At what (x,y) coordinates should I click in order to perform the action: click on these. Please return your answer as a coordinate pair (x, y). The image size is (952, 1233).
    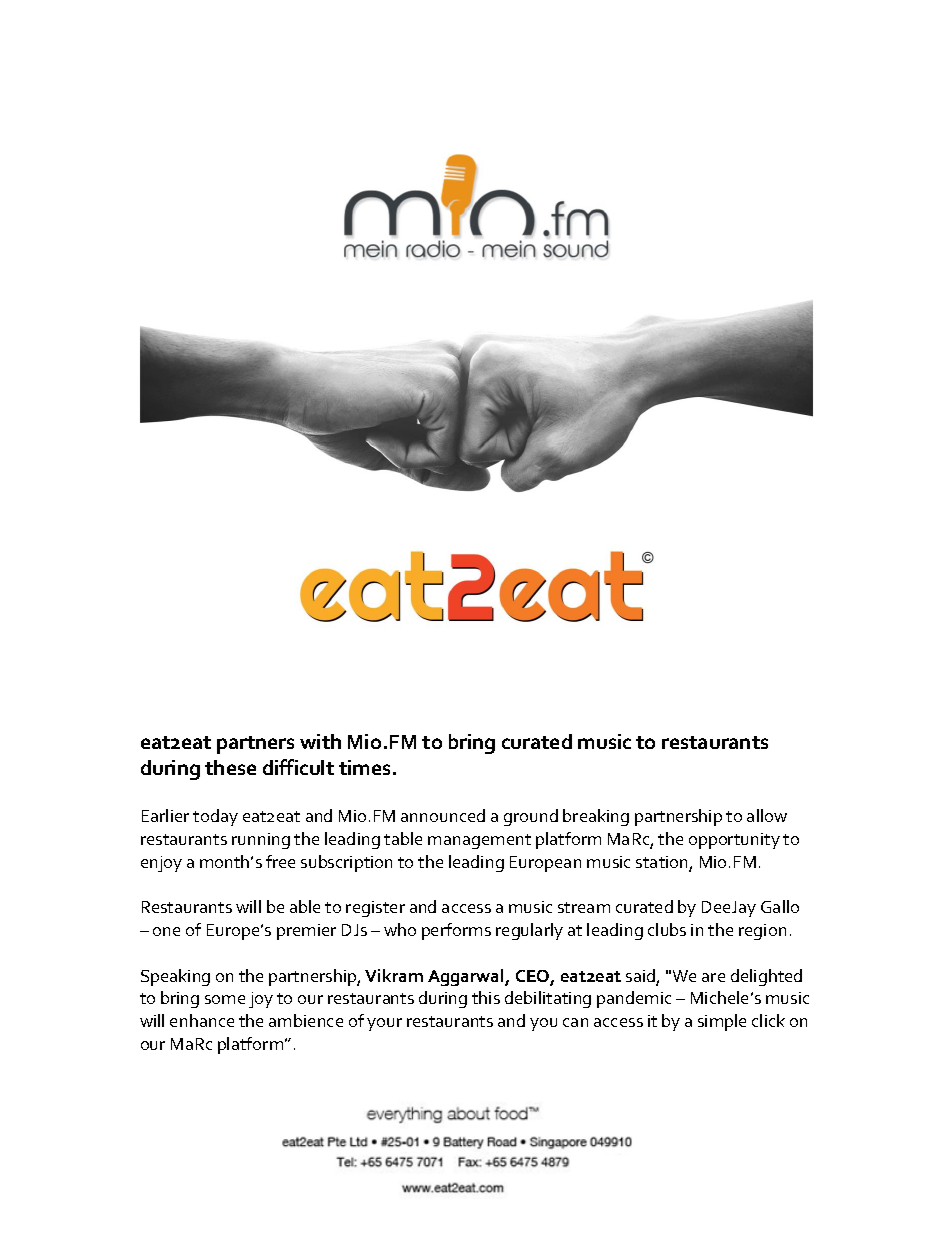
    Looking at the image, I should click on (230, 767).
